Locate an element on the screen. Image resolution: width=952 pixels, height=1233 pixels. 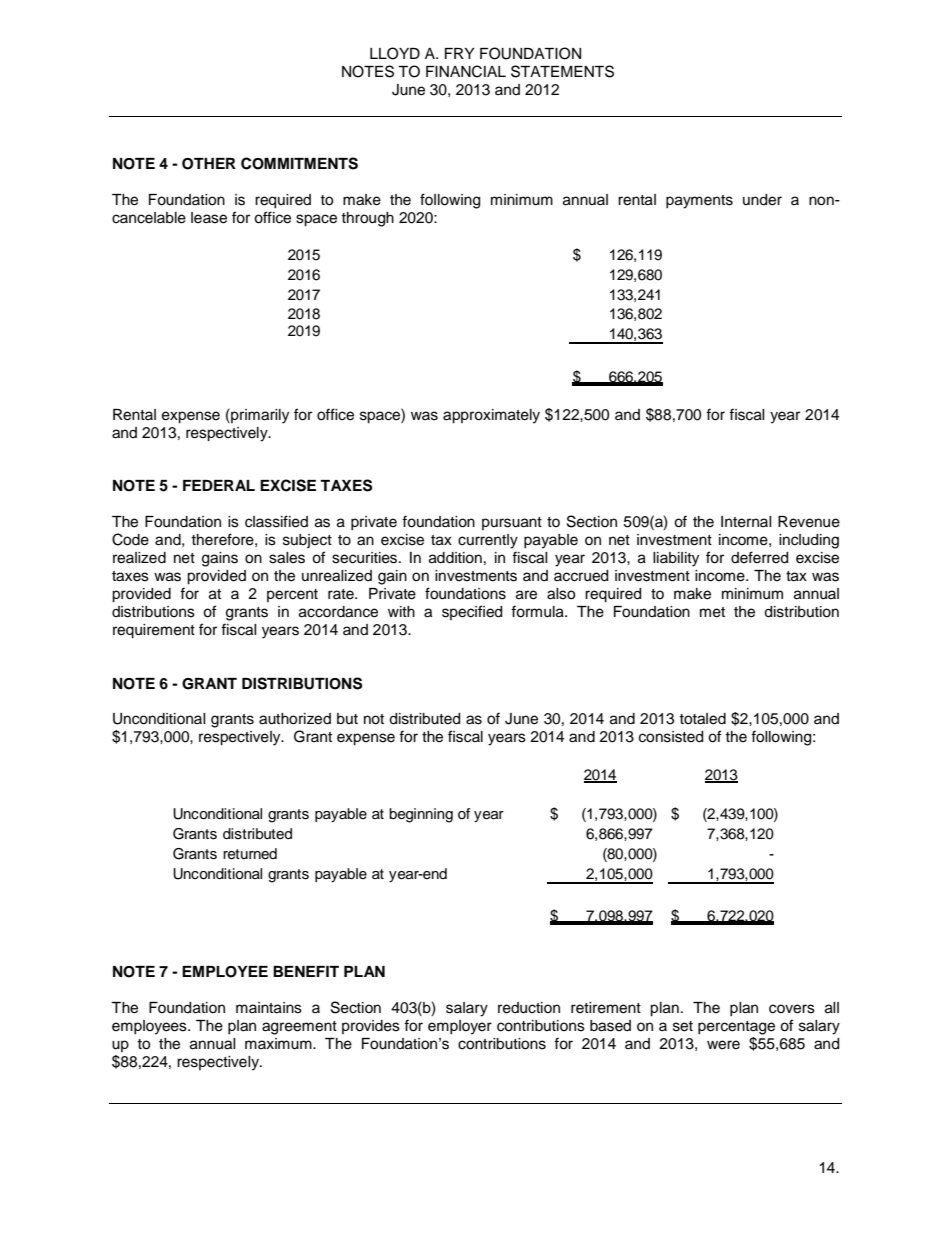
under is located at coordinates (762, 200).
